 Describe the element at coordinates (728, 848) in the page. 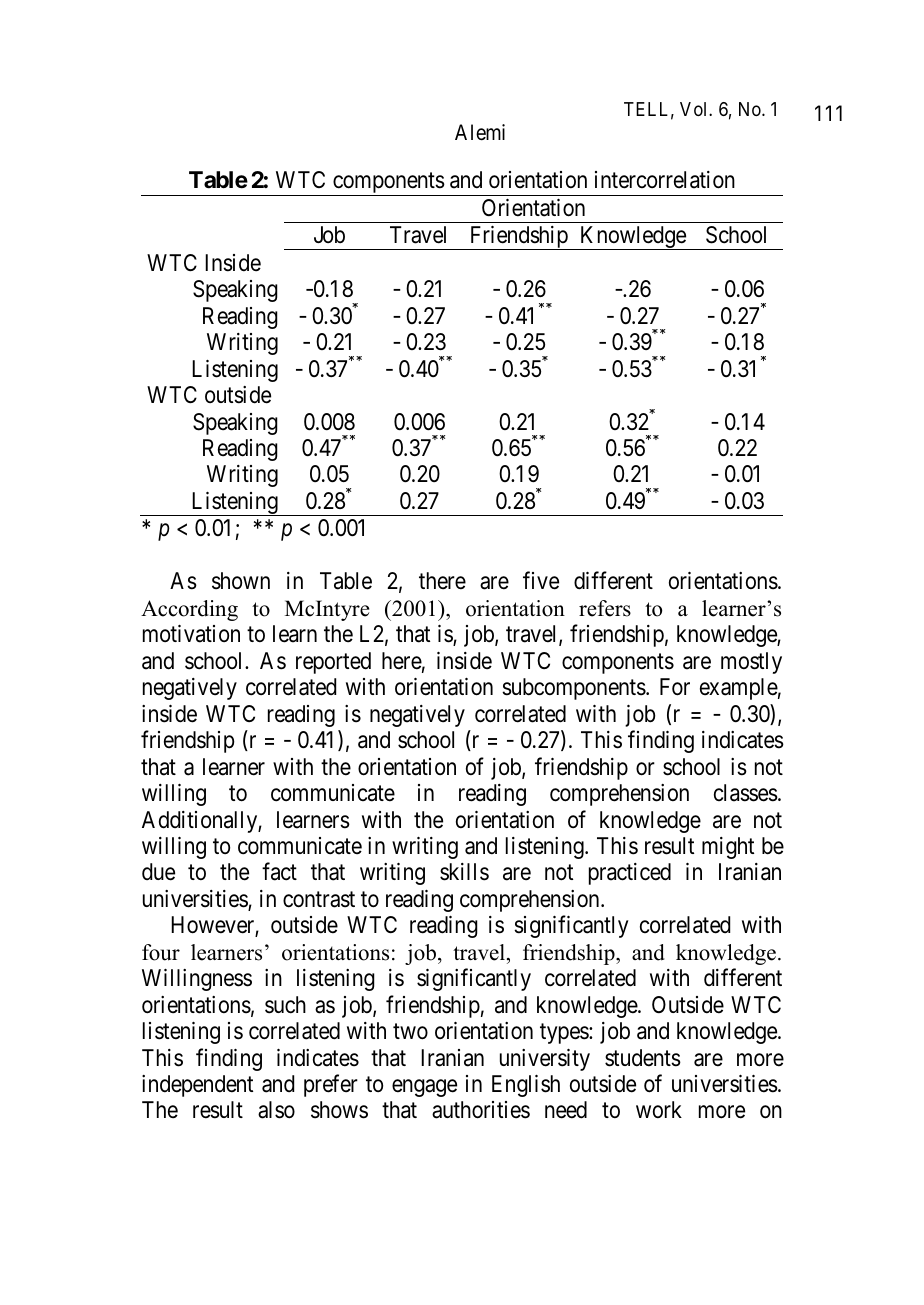

I see `might` at that location.
